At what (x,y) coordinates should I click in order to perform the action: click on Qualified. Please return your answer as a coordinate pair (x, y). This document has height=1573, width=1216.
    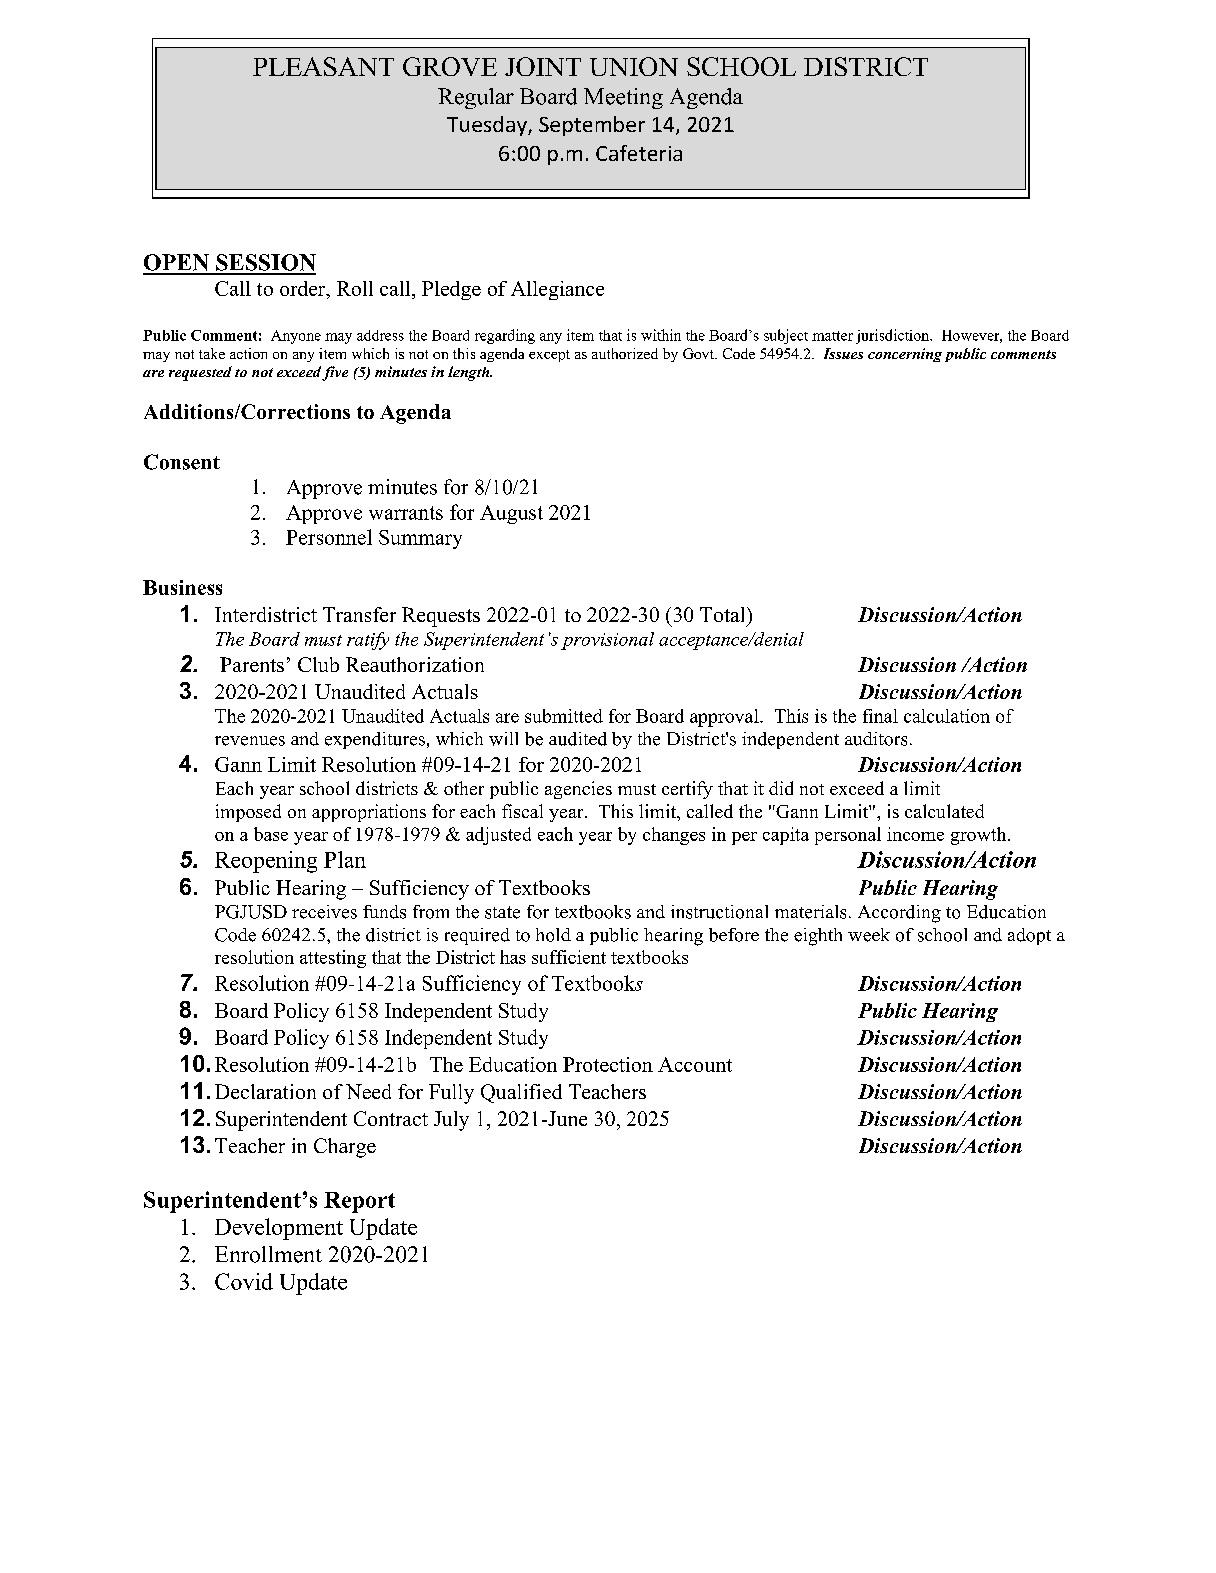
    Looking at the image, I should click on (521, 1093).
